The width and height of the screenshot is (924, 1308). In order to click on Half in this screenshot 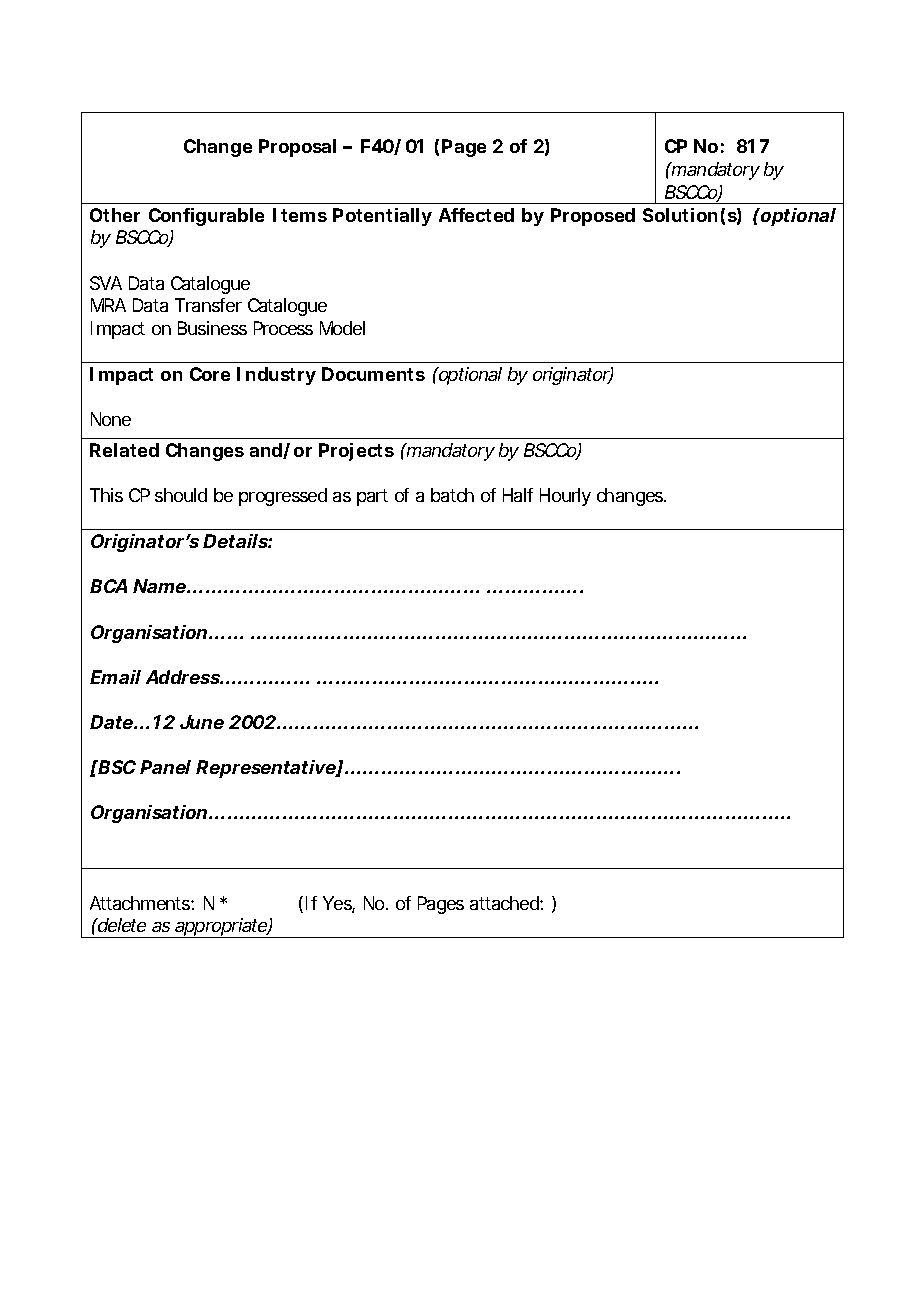, I will do `click(518, 495)`.
